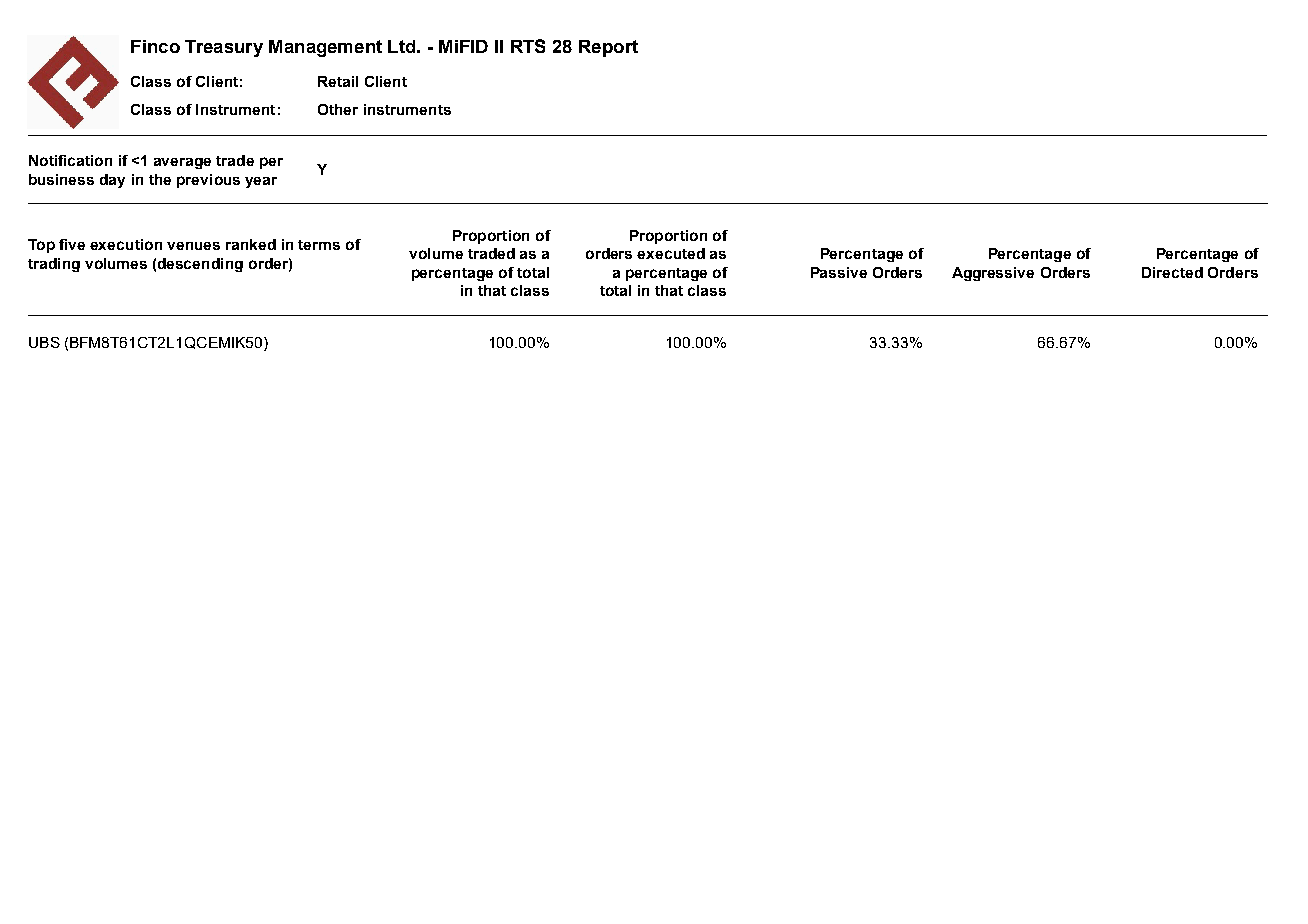  Describe the element at coordinates (608, 48) in the screenshot. I see `Report` at that location.
